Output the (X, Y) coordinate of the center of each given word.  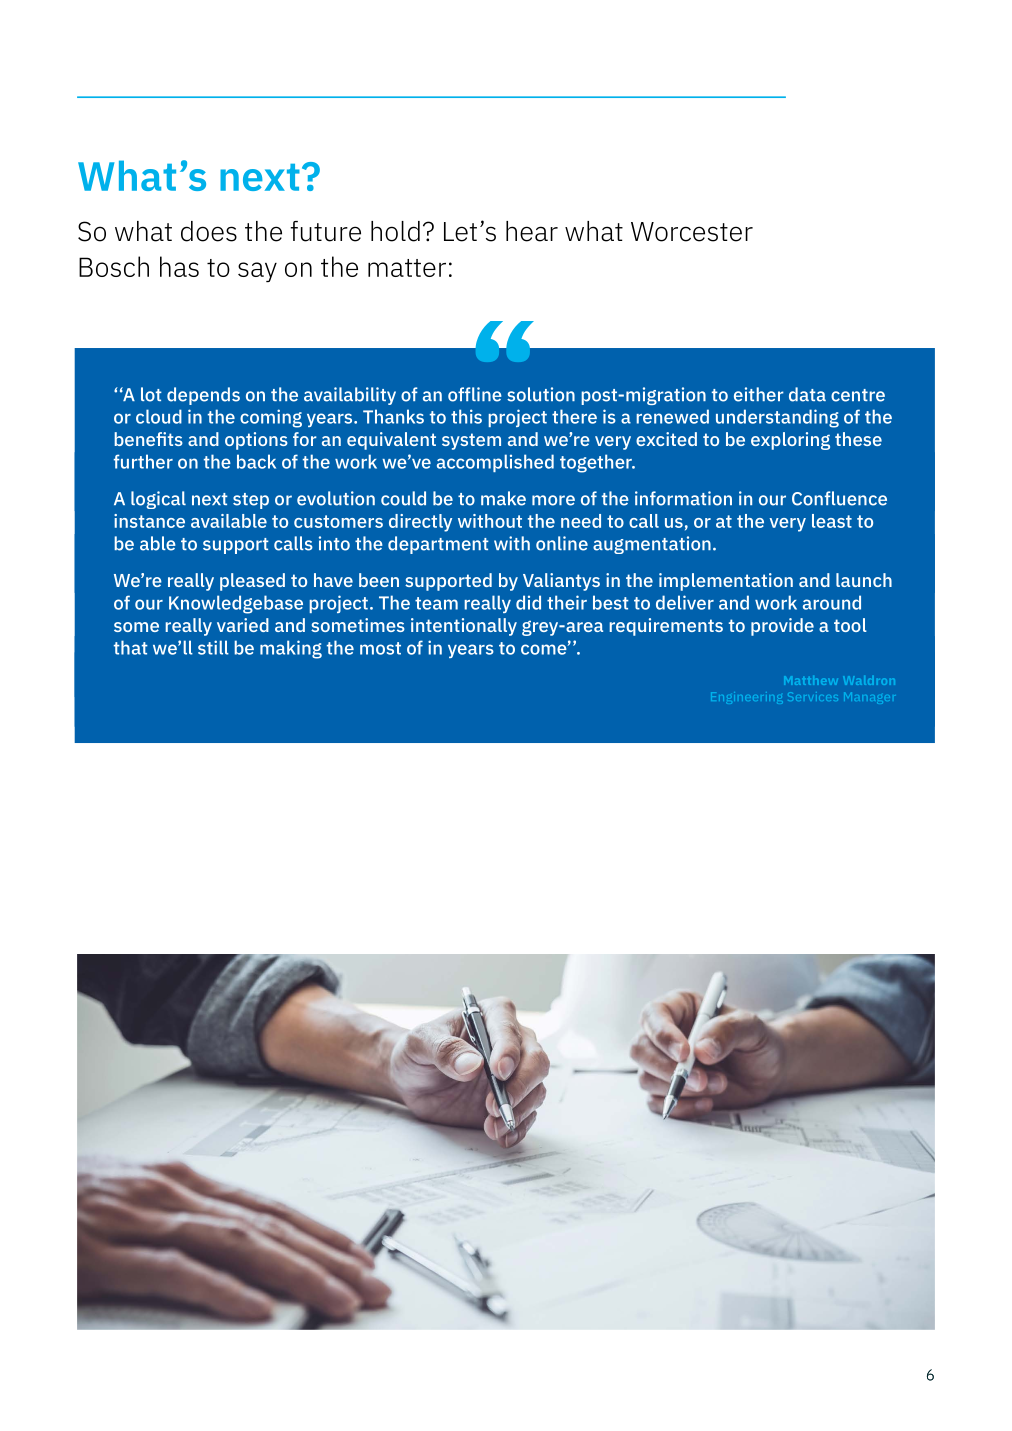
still (213, 647)
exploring (790, 441)
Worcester (692, 232)
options (256, 441)
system (471, 441)
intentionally (464, 627)
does (209, 231)
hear (532, 231)
